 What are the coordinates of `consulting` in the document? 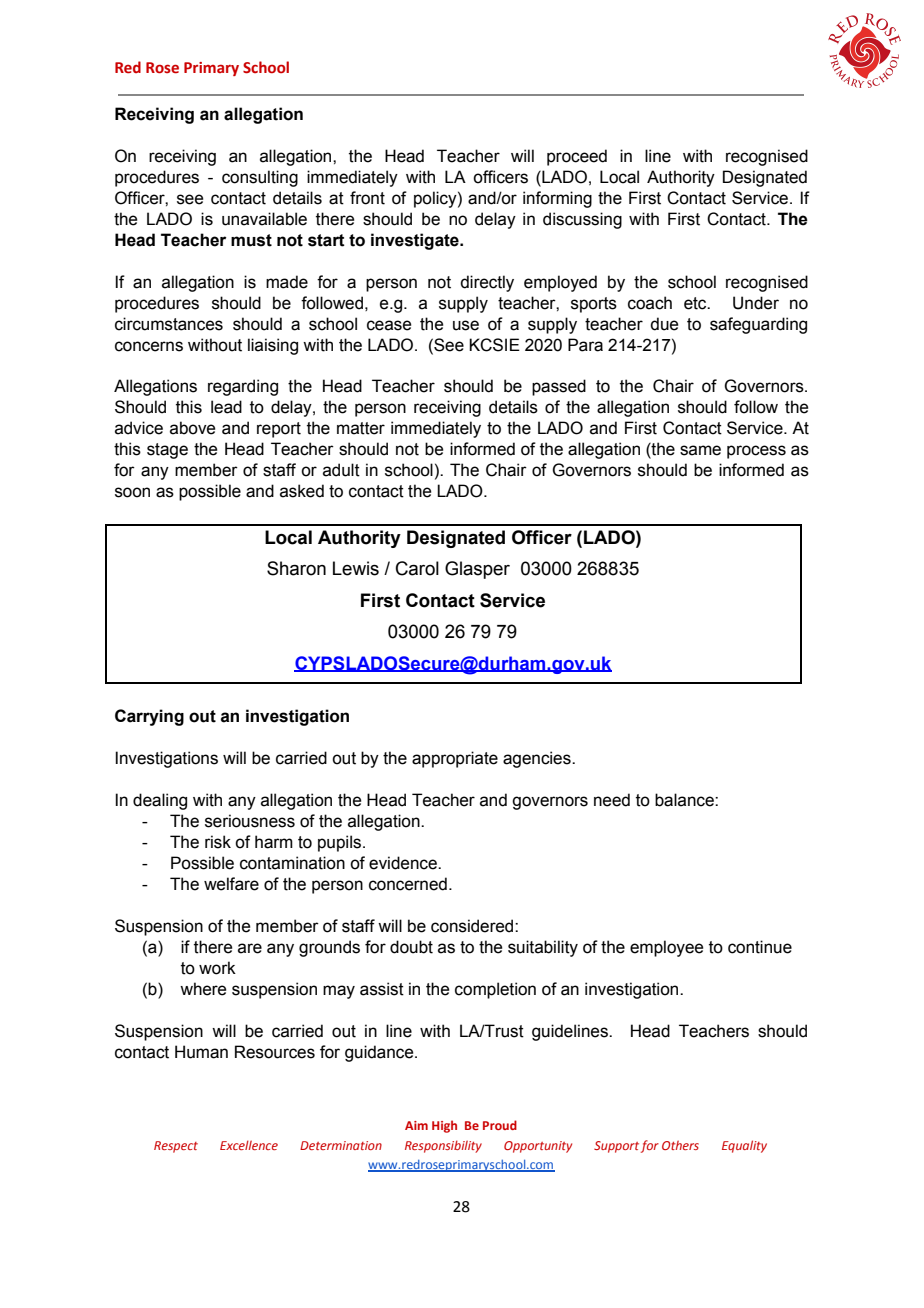 It's located at (260, 178).
